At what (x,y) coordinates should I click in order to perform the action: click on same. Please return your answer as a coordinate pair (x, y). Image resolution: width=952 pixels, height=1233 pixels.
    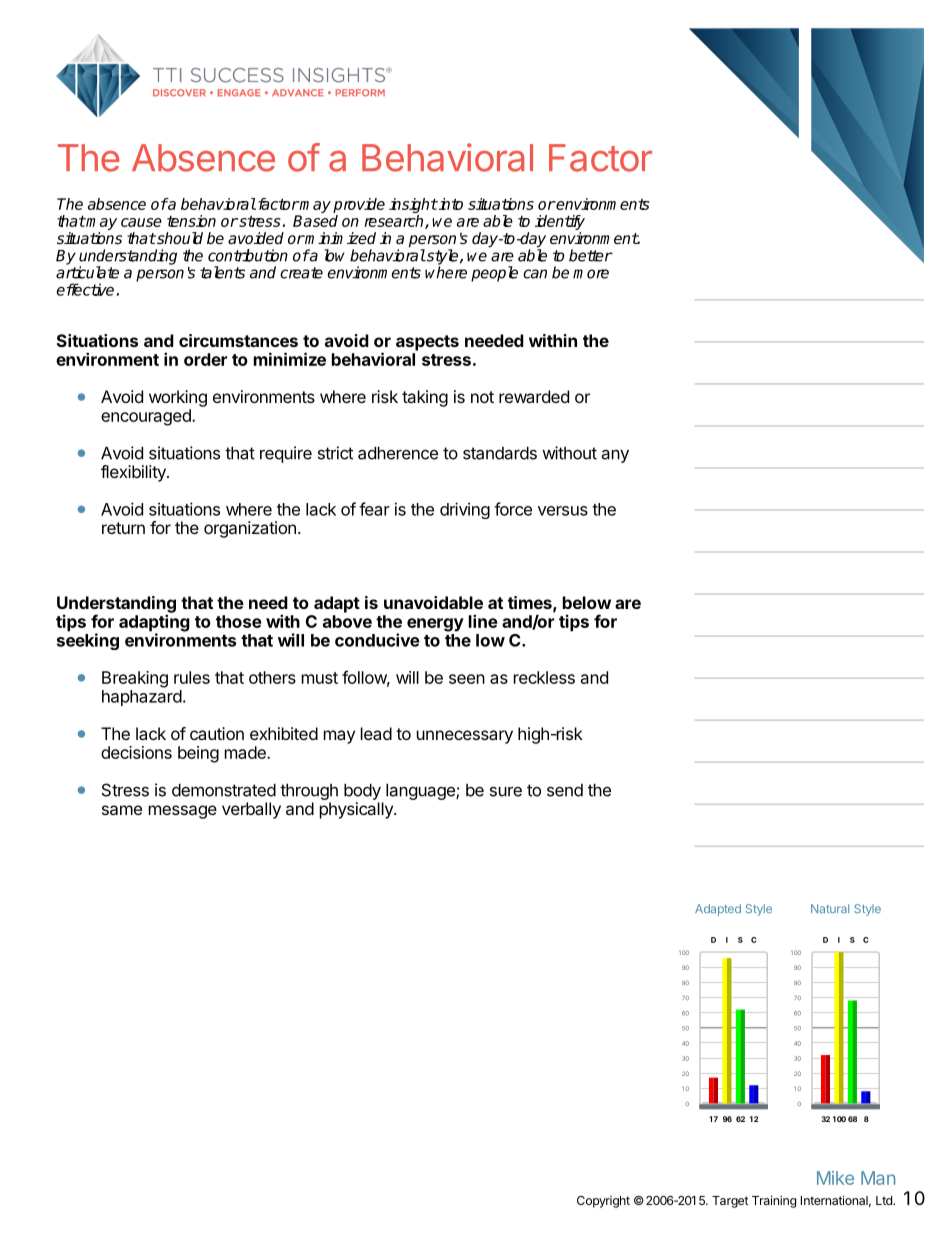
    Looking at the image, I should click on (122, 810).
